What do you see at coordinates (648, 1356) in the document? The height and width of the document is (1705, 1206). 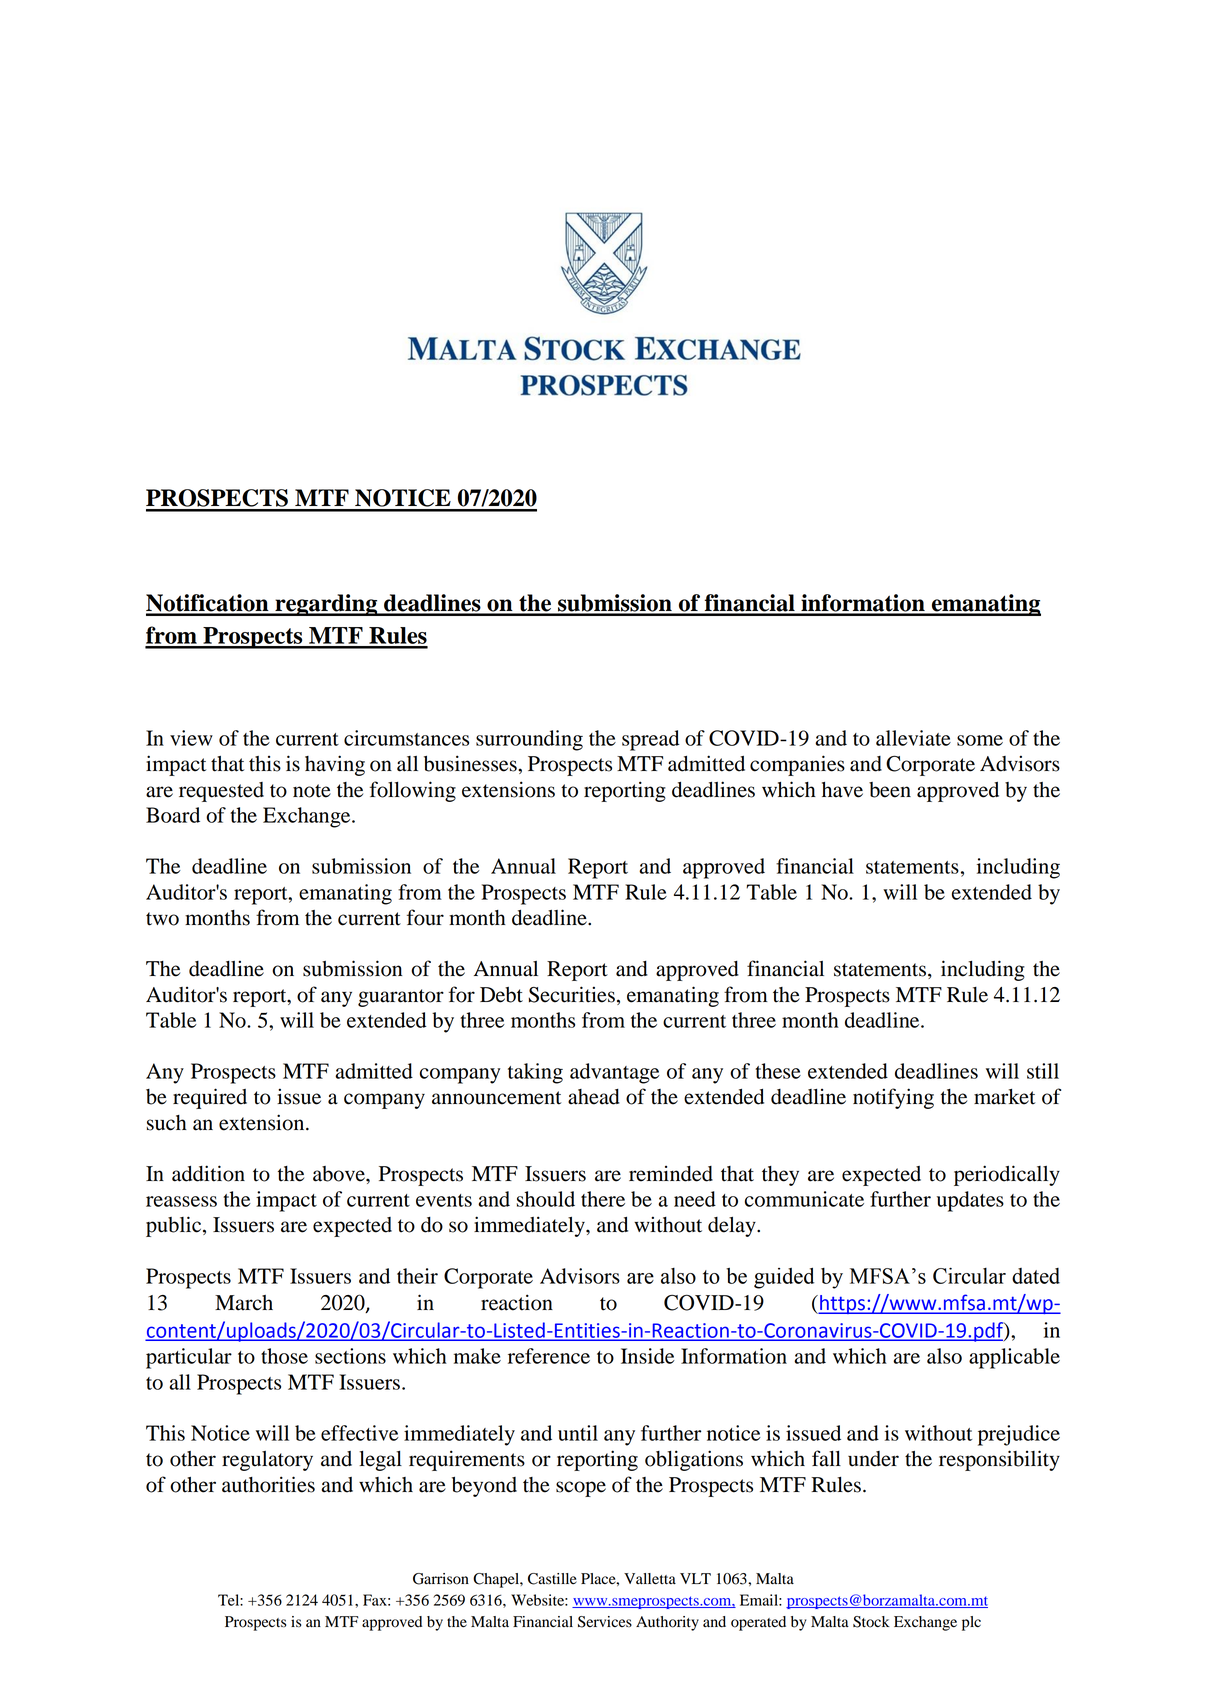 I see `Inside` at bounding box center [648, 1356].
